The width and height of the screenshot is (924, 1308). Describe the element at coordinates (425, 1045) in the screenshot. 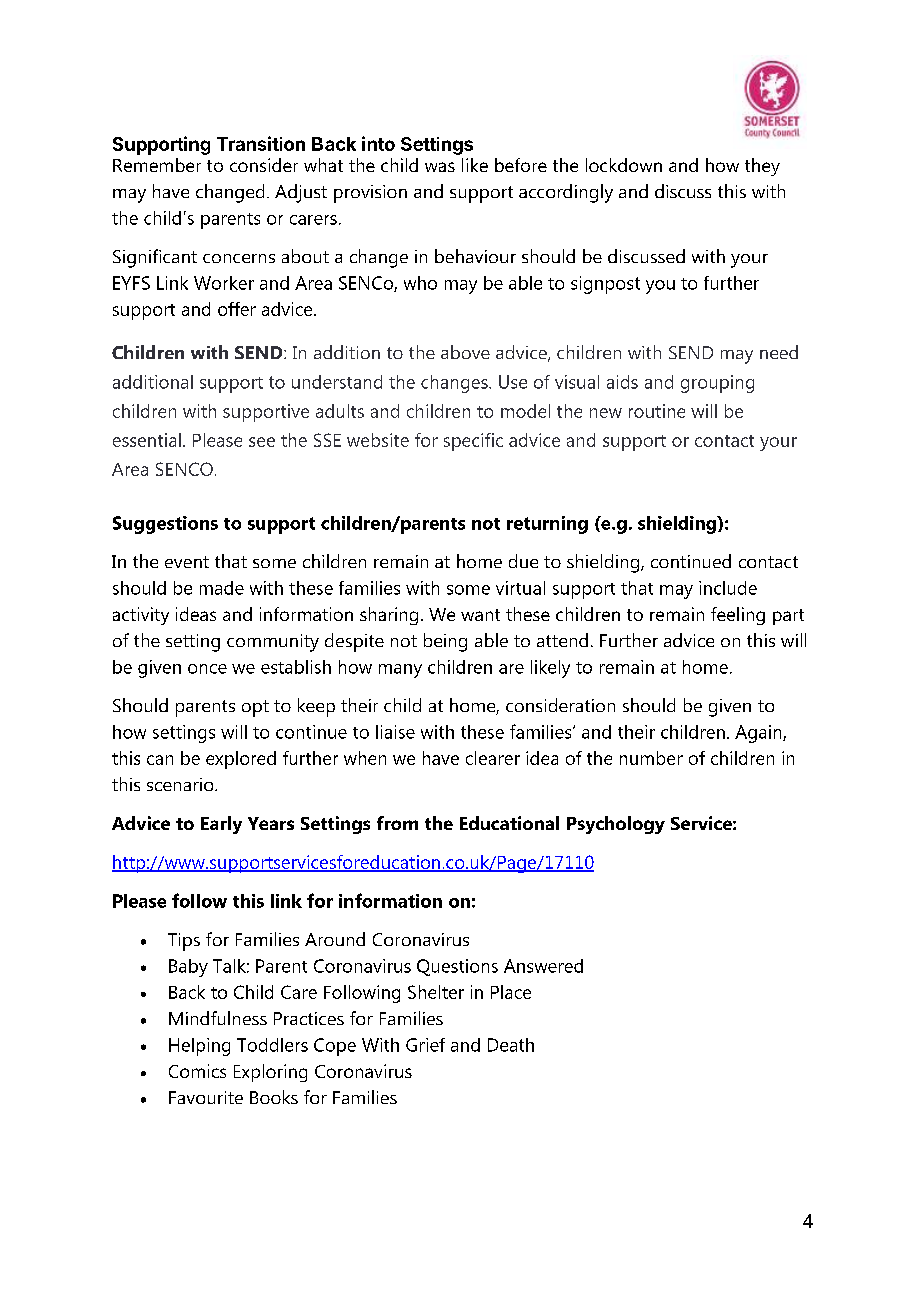

I see `Grief` at that location.
